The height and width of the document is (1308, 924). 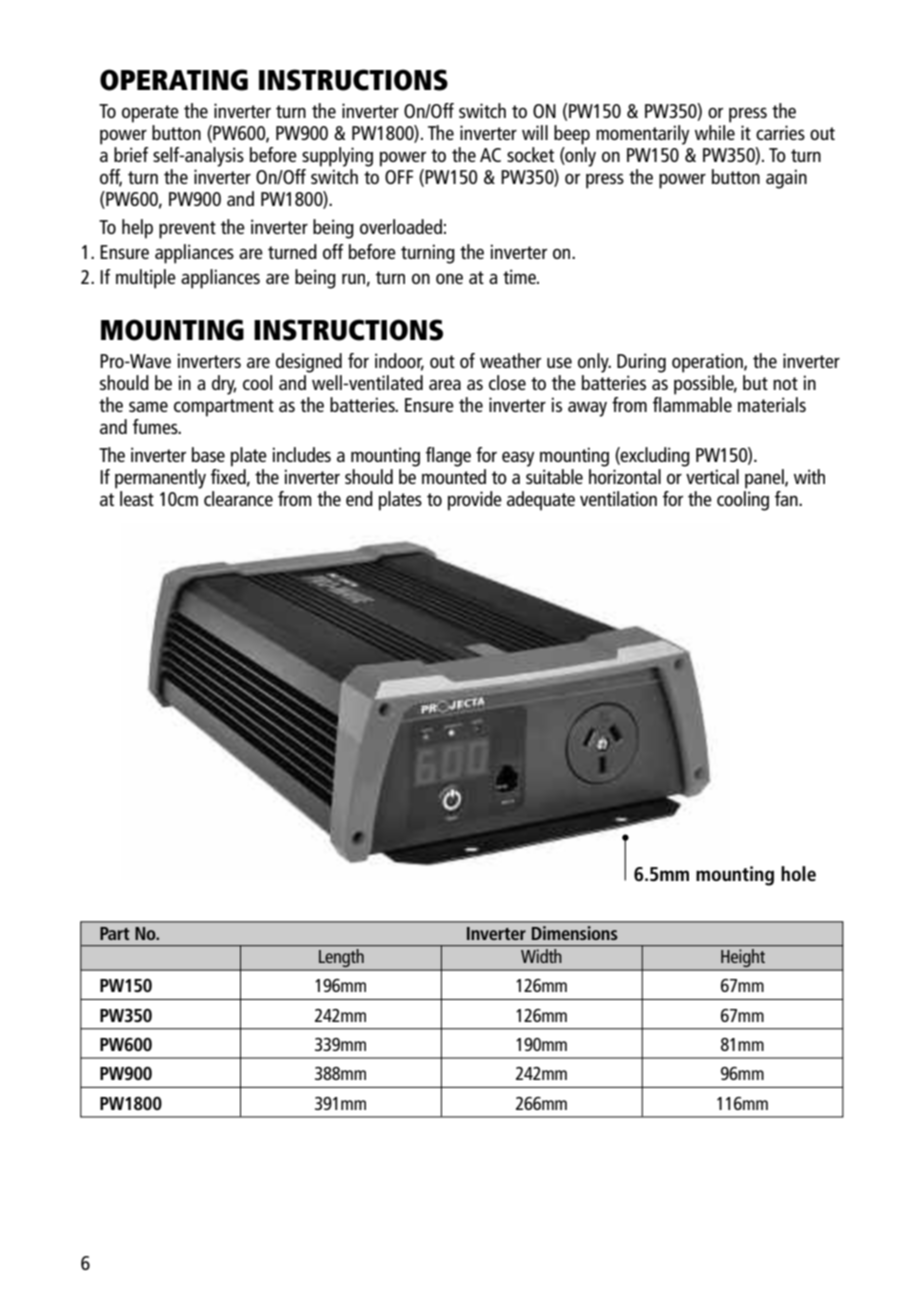 I want to click on Dimensions, so click(x=575, y=933).
